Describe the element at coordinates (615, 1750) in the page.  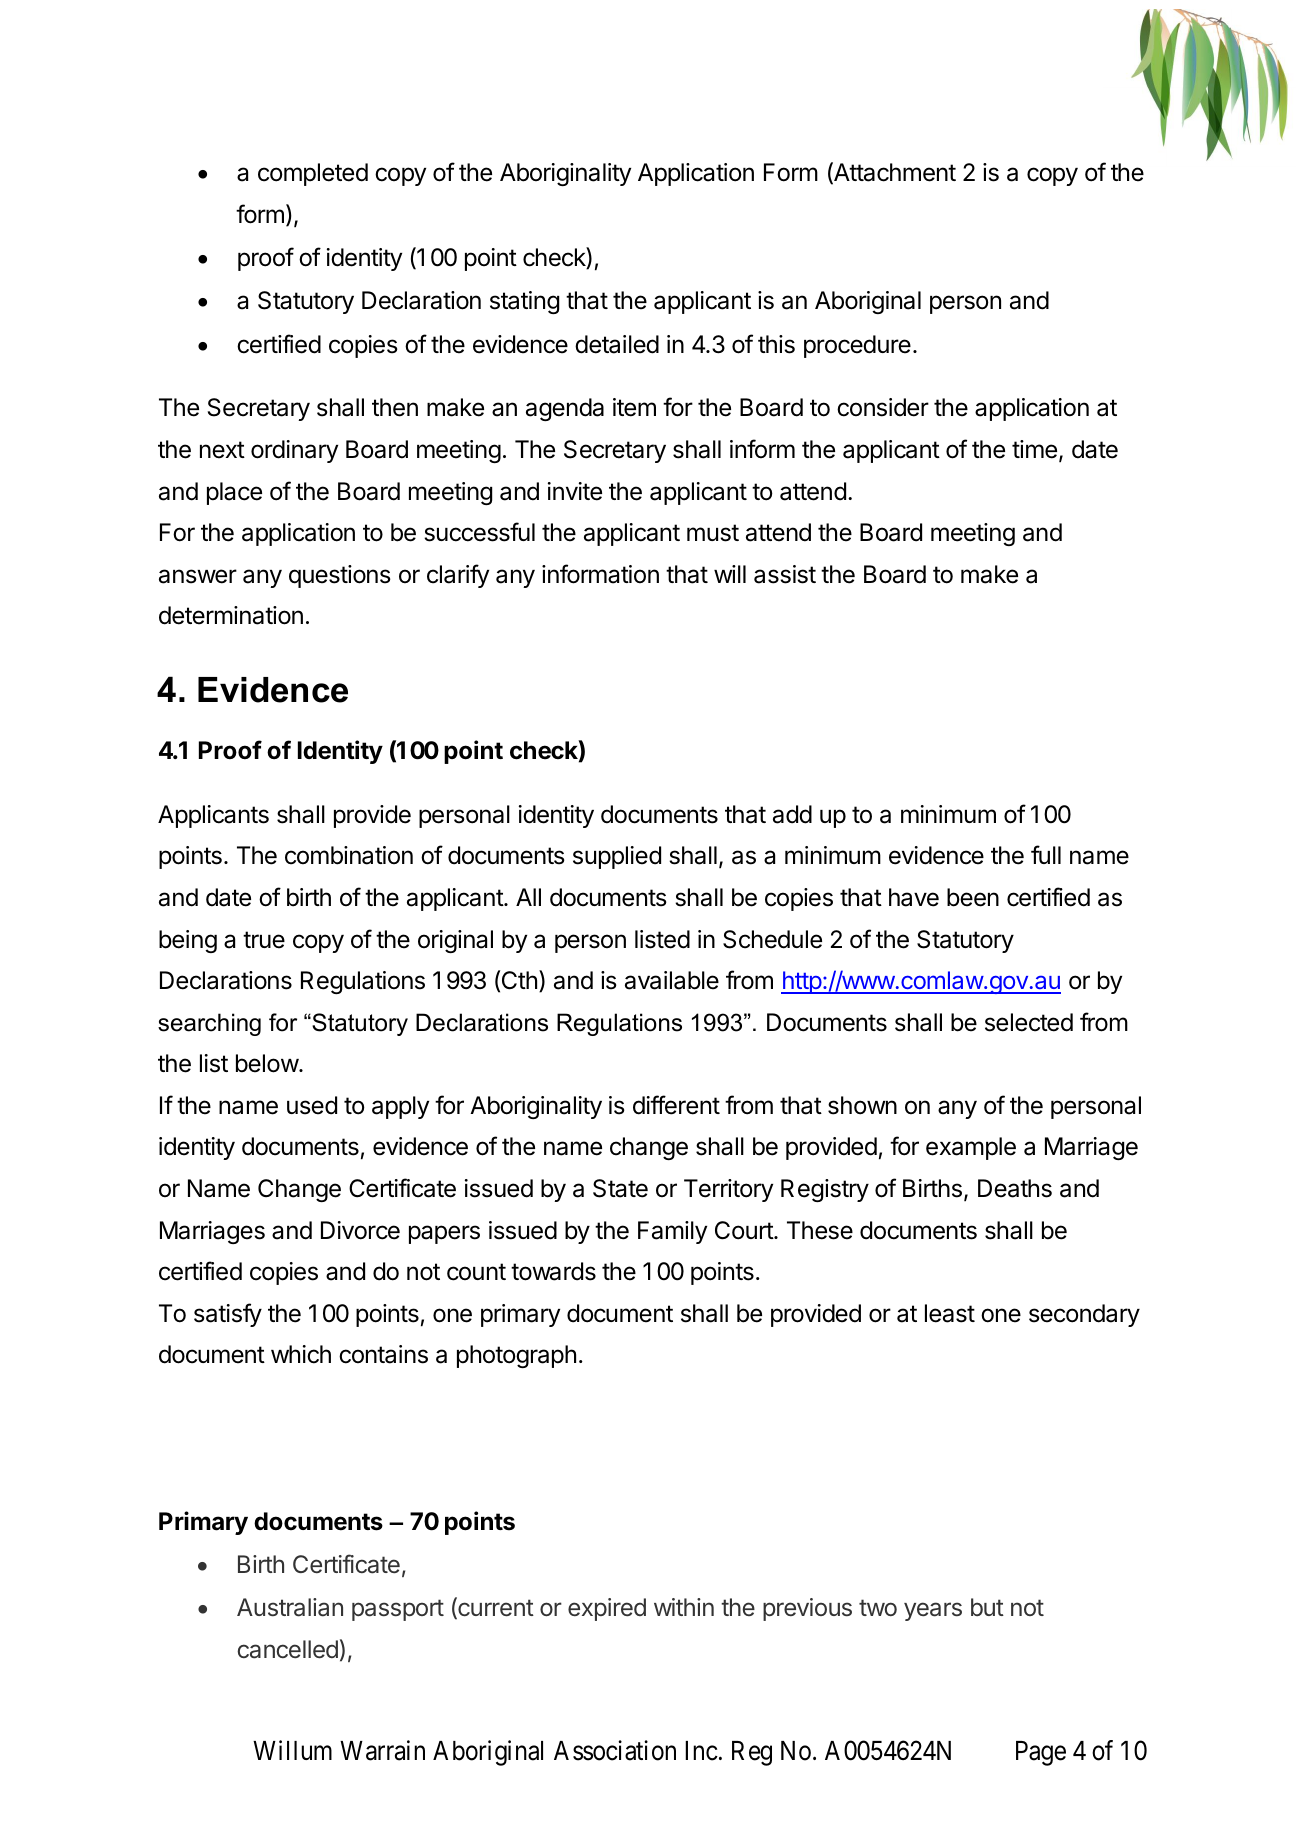
I see `Association` at that location.
